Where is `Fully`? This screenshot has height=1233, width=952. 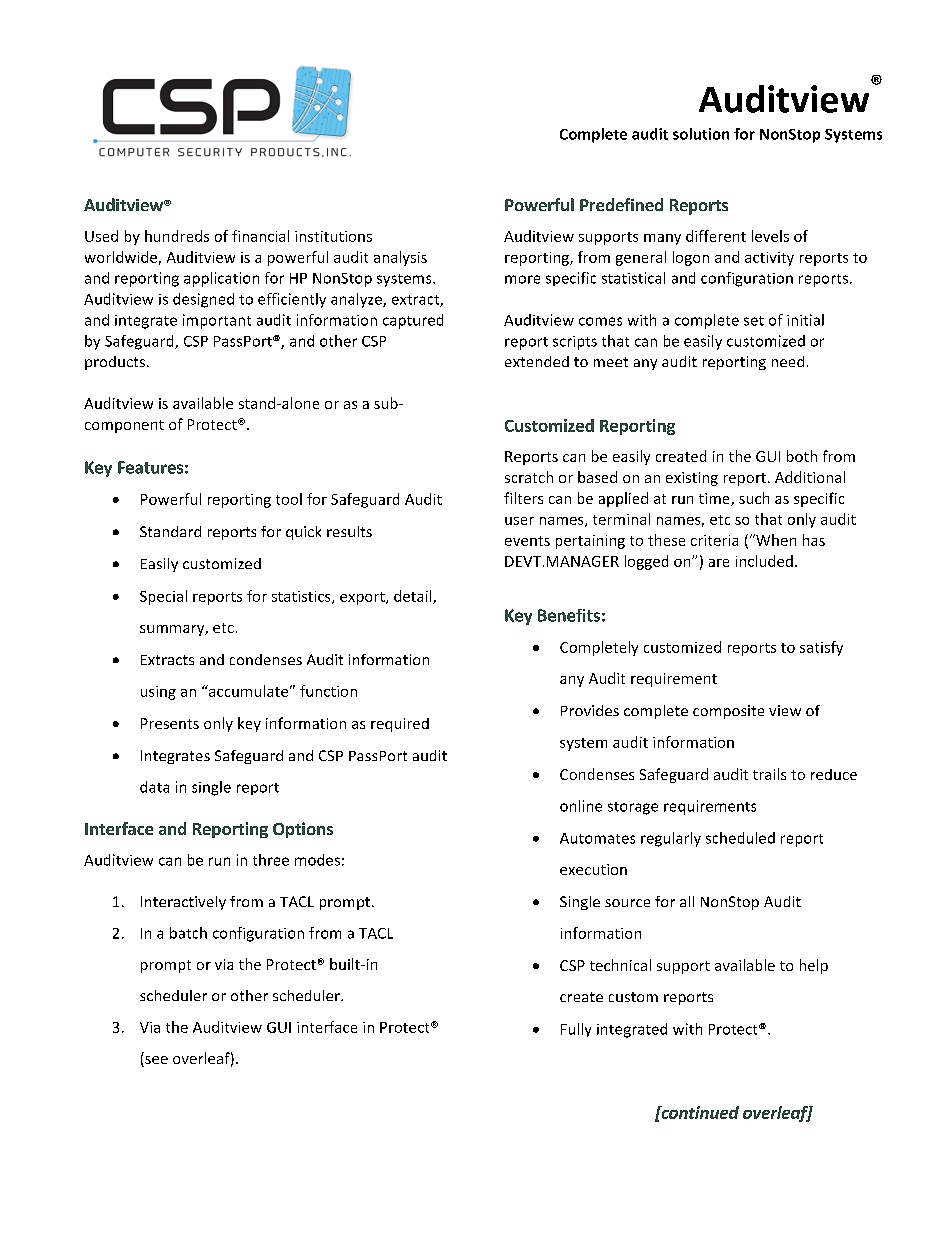 Fully is located at coordinates (576, 1030).
